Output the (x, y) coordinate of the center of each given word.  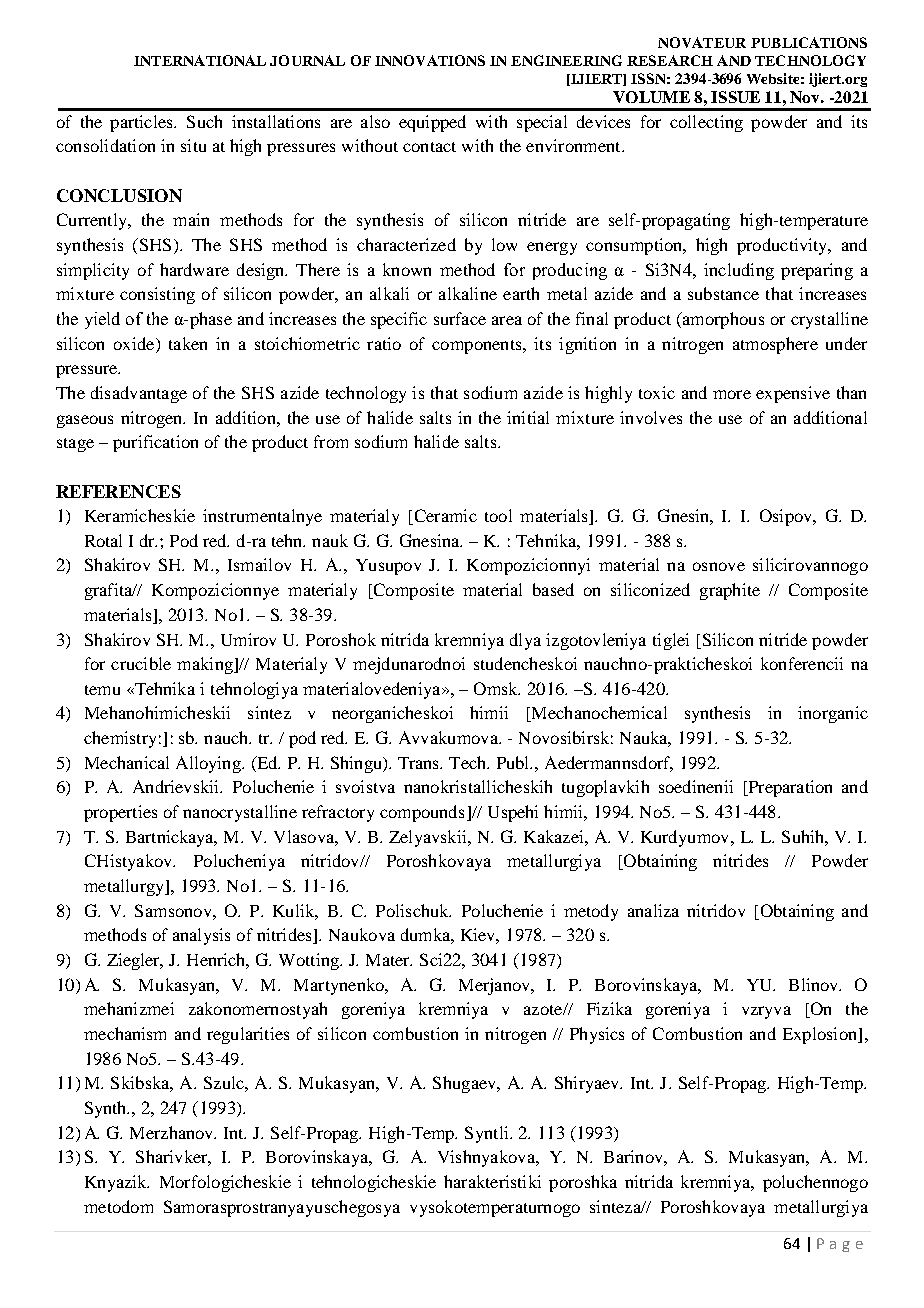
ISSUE (735, 97)
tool (498, 515)
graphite (730, 591)
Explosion (821, 1035)
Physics (597, 1035)
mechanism (125, 1033)
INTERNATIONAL (200, 60)
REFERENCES (118, 491)
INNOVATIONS (430, 60)
